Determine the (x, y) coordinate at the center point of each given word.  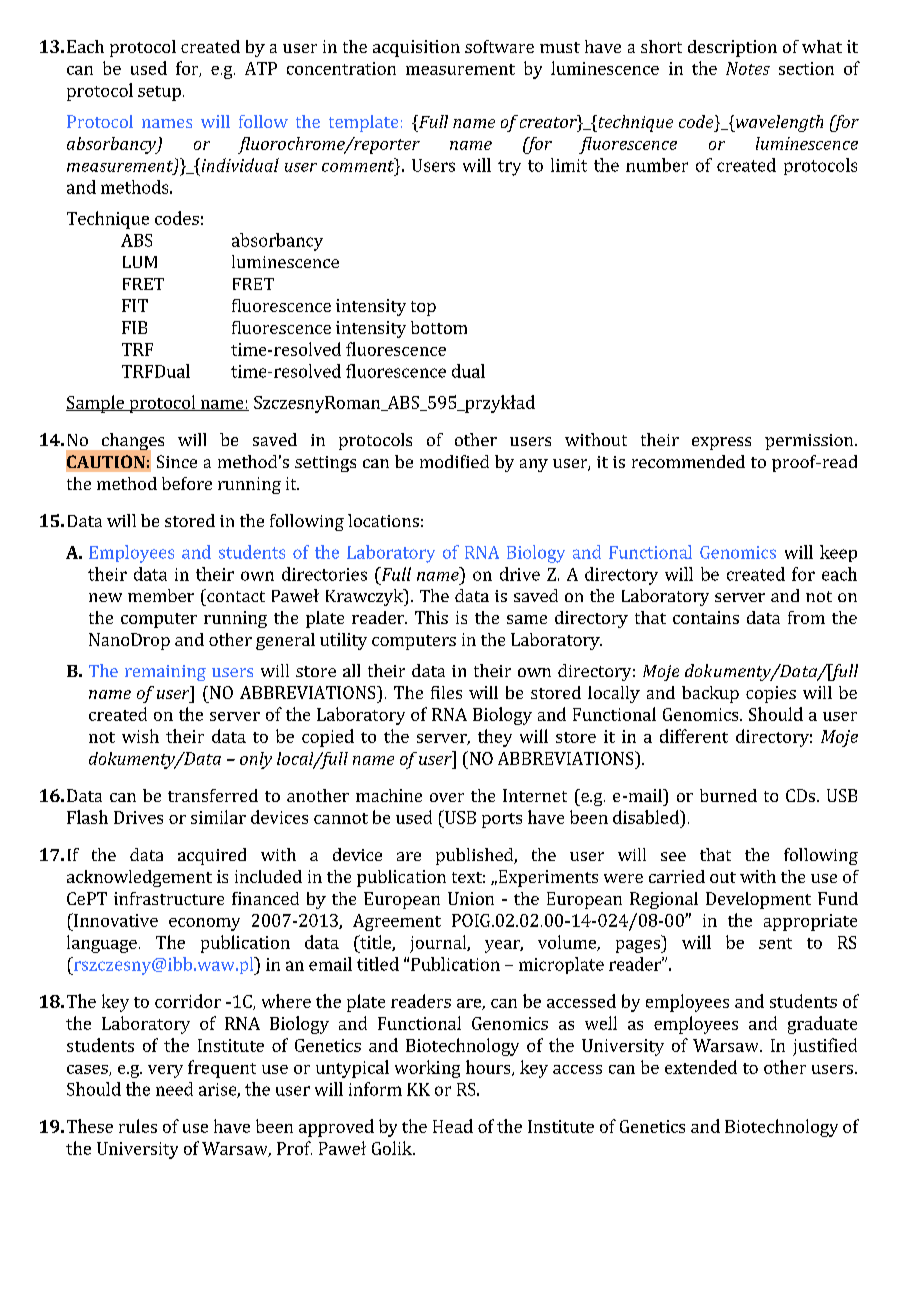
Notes (748, 68)
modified (454, 461)
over (447, 797)
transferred (213, 795)
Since (177, 461)
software (499, 46)
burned (728, 795)
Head (453, 1126)
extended (701, 1067)
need (174, 1089)
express (721, 443)
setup (159, 93)
